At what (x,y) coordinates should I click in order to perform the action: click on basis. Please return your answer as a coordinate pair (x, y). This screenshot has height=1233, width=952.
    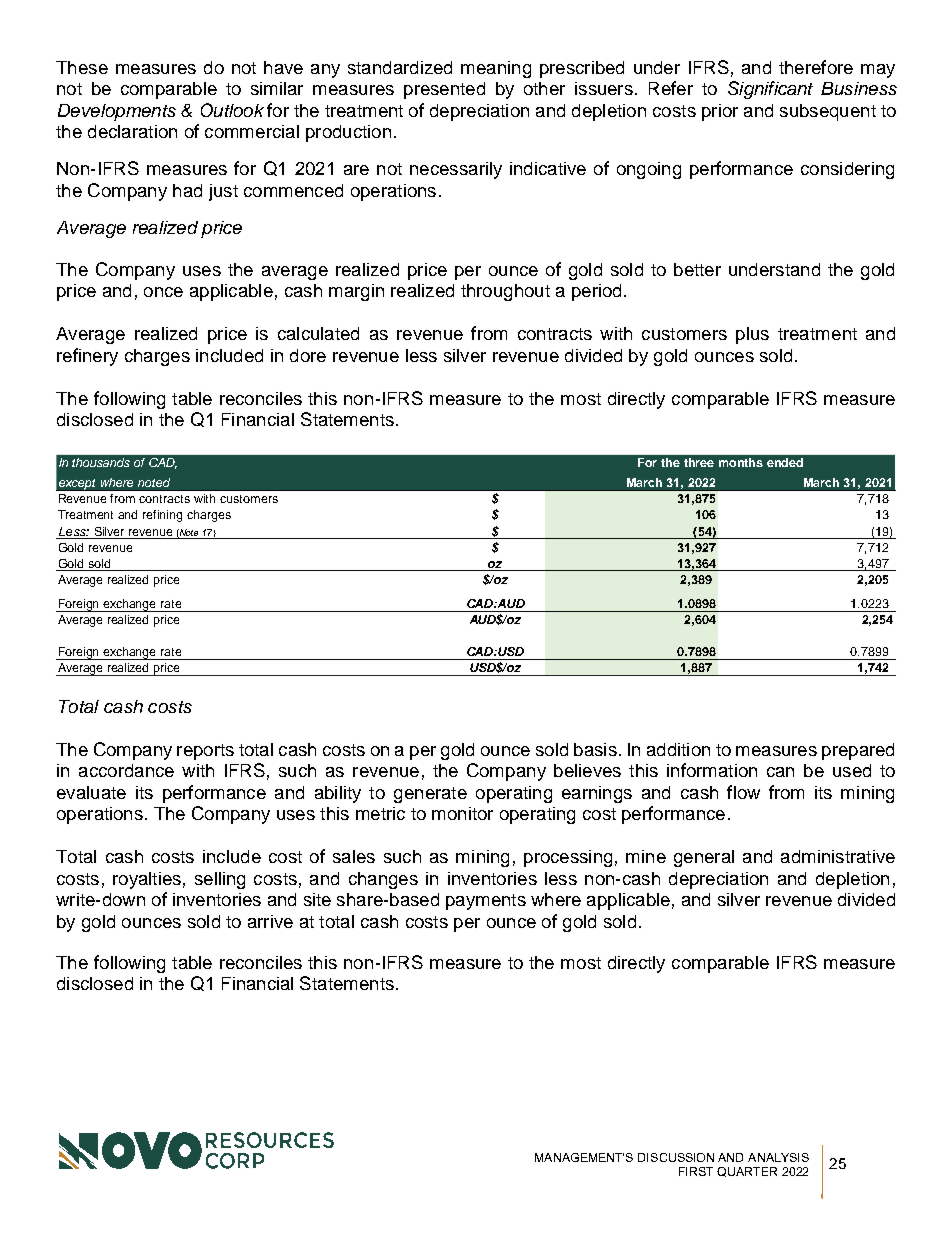
    Looking at the image, I should click on (595, 749).
